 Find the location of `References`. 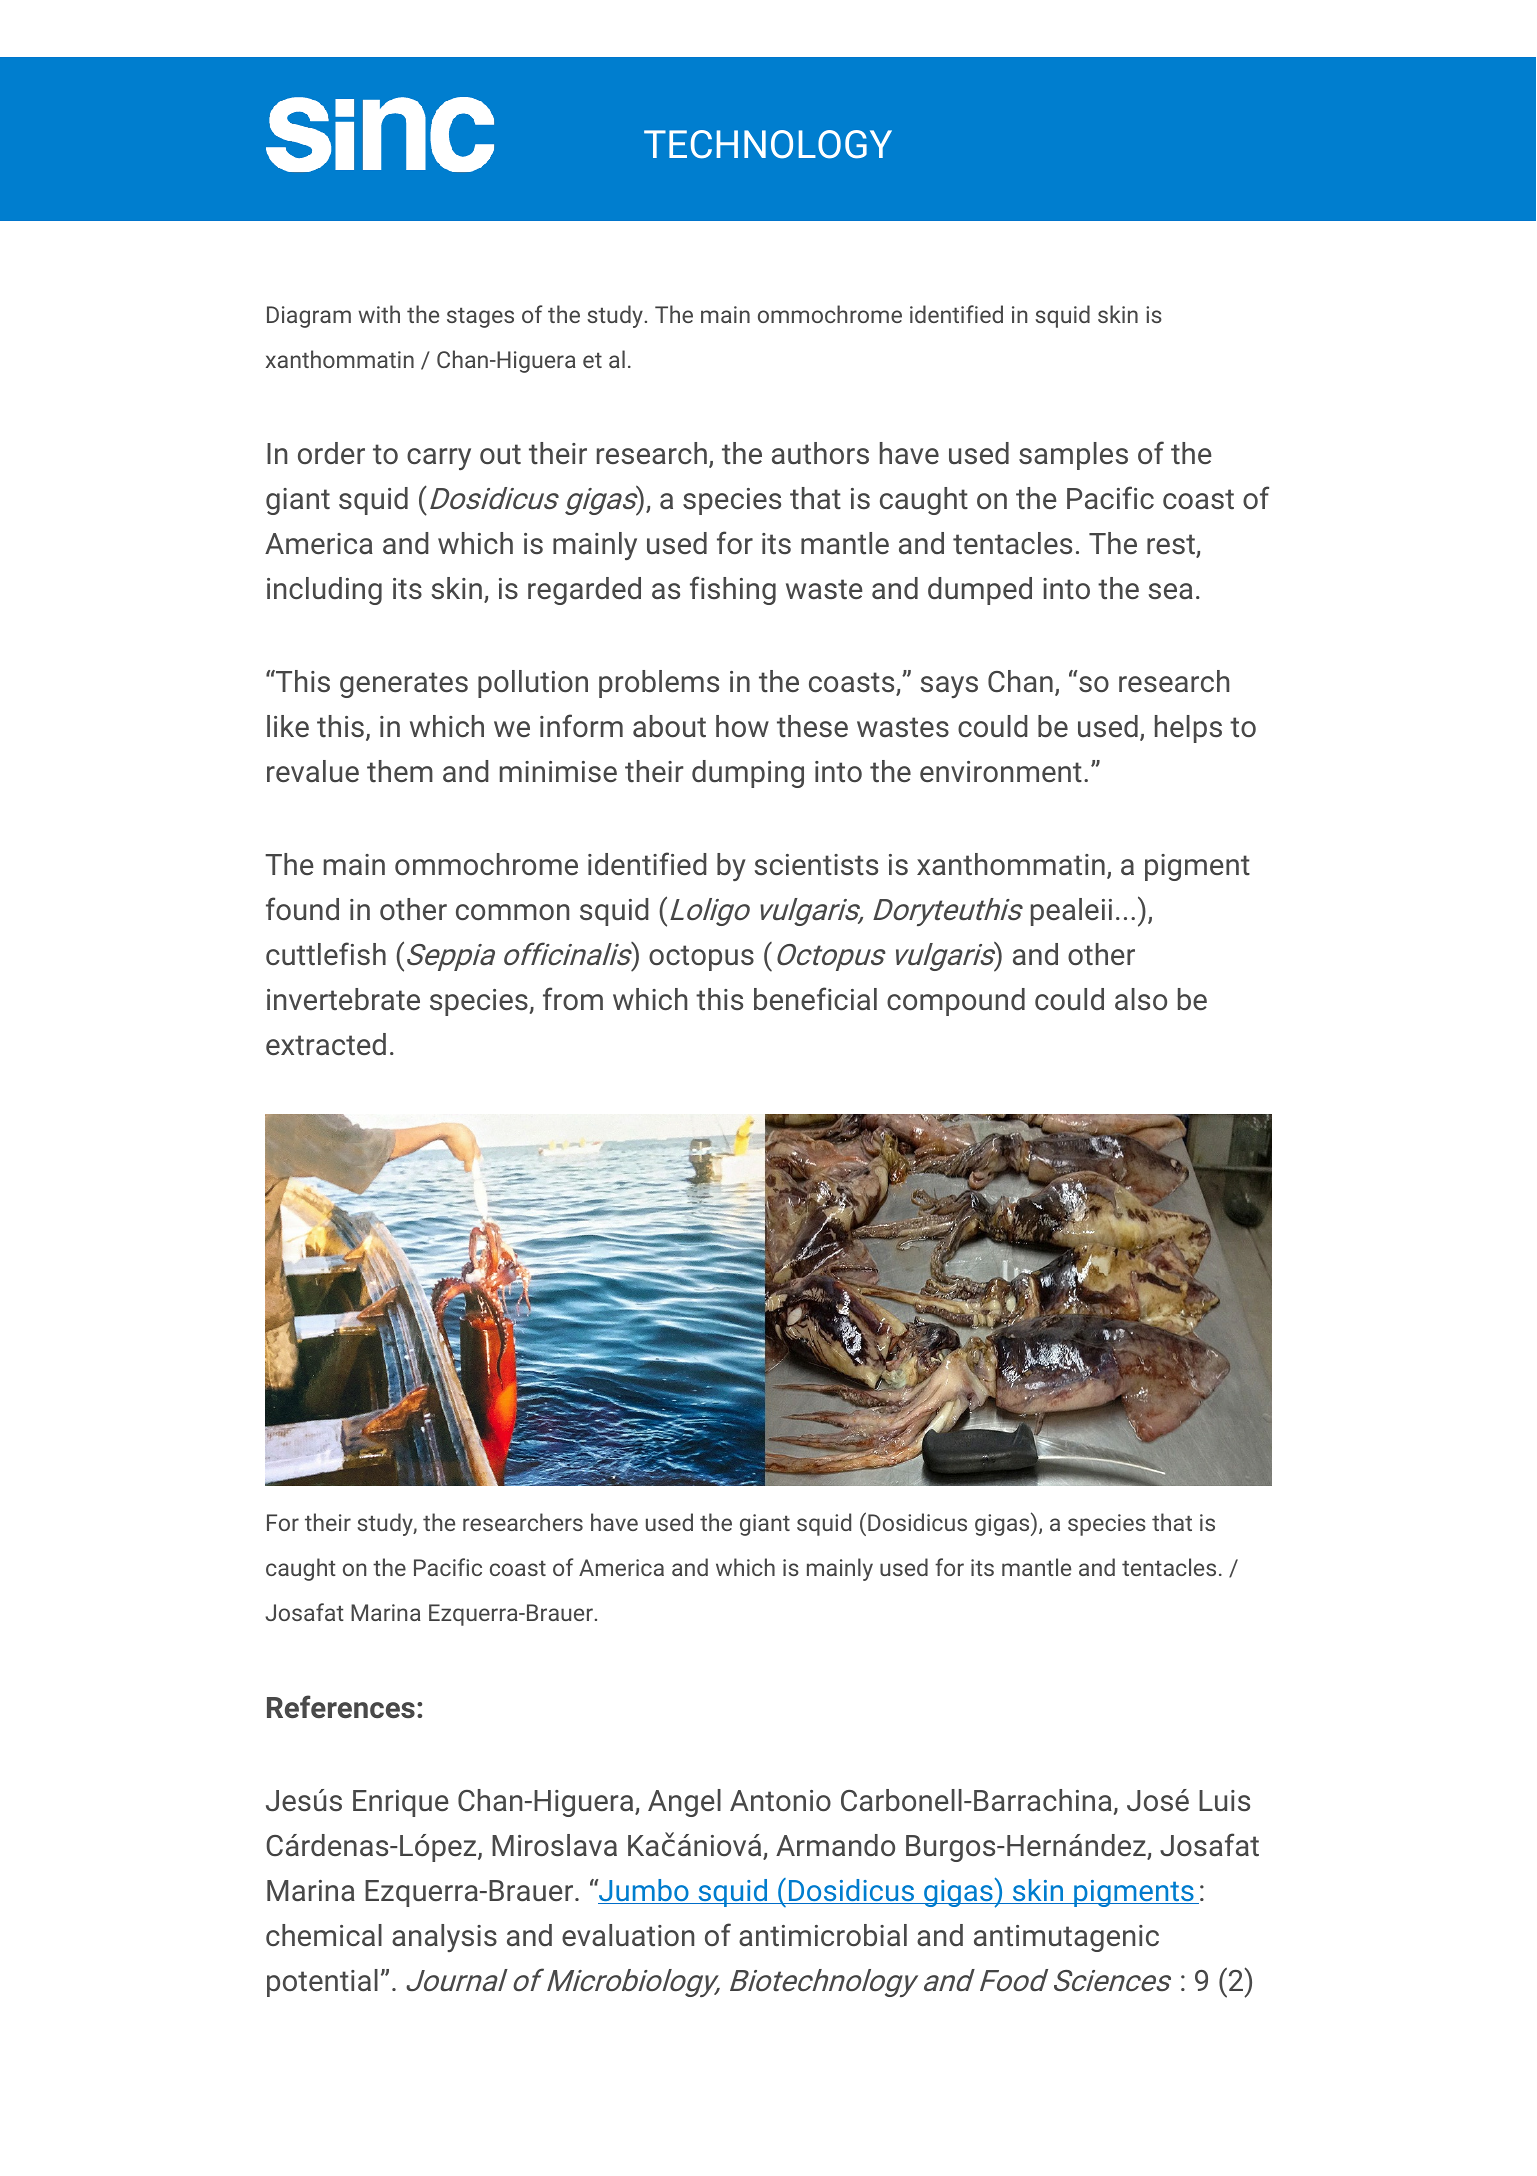

References is located at coordinates (341, 1706).
